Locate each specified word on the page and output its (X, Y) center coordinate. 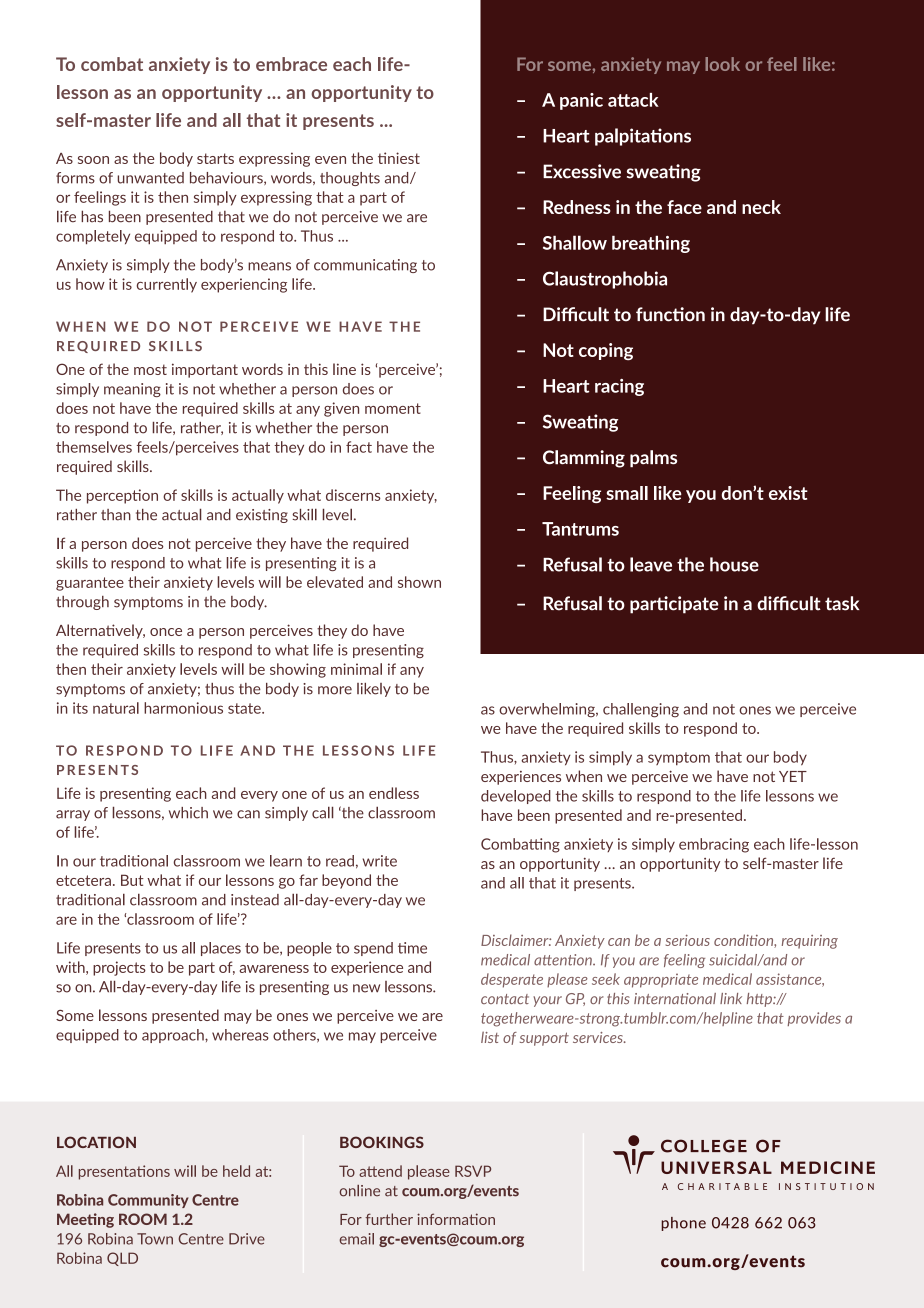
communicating (365, 266)
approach (174, 1036)
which (188, 813)
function (670, 314)
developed (516, 797)
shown (419, 582)
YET (793, 776)
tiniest (399, 158)
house (734, 564)
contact (505, 999)
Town (155, 1239)
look (722, 64)
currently (167, 285)
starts (215, 158)
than (116, 515)
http (760, 1000)
